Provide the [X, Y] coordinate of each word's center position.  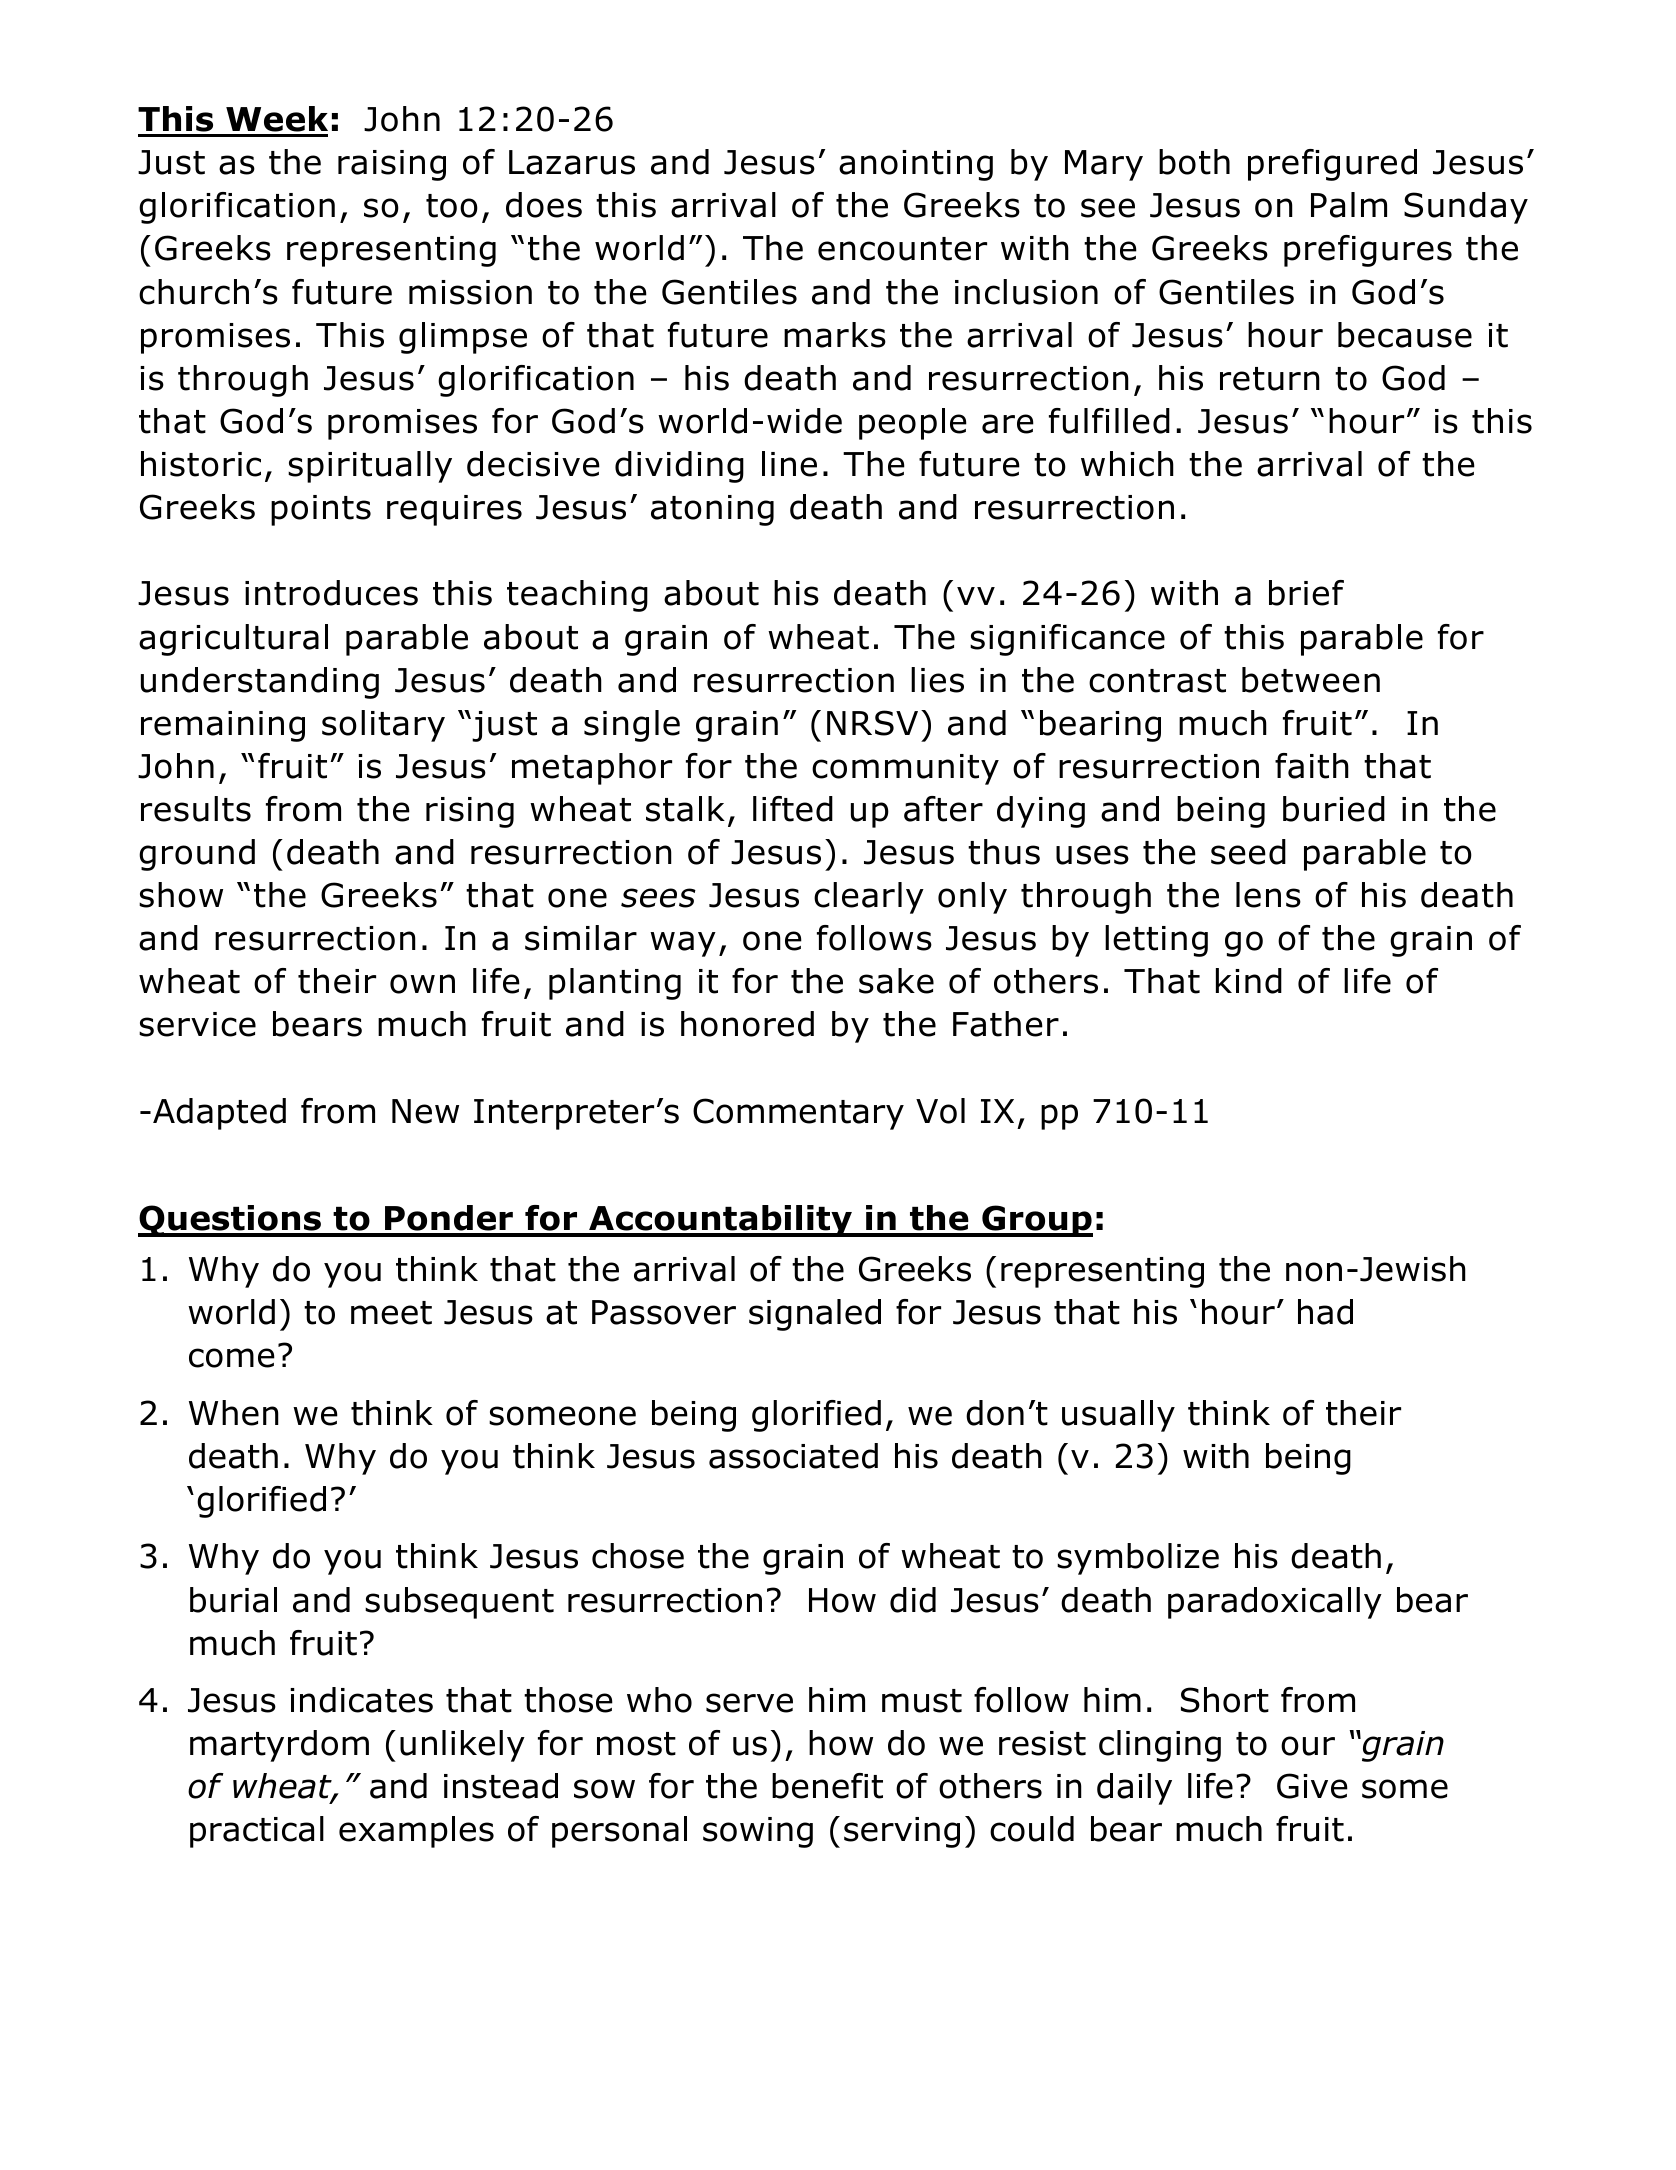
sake [896, 981]
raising [392, 165]
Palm [1349, 205]
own [422, 984]
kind [1249, 981]
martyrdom [279, 1746]
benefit [827, 1786]
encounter [902, 249]
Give [1312, 1786]
